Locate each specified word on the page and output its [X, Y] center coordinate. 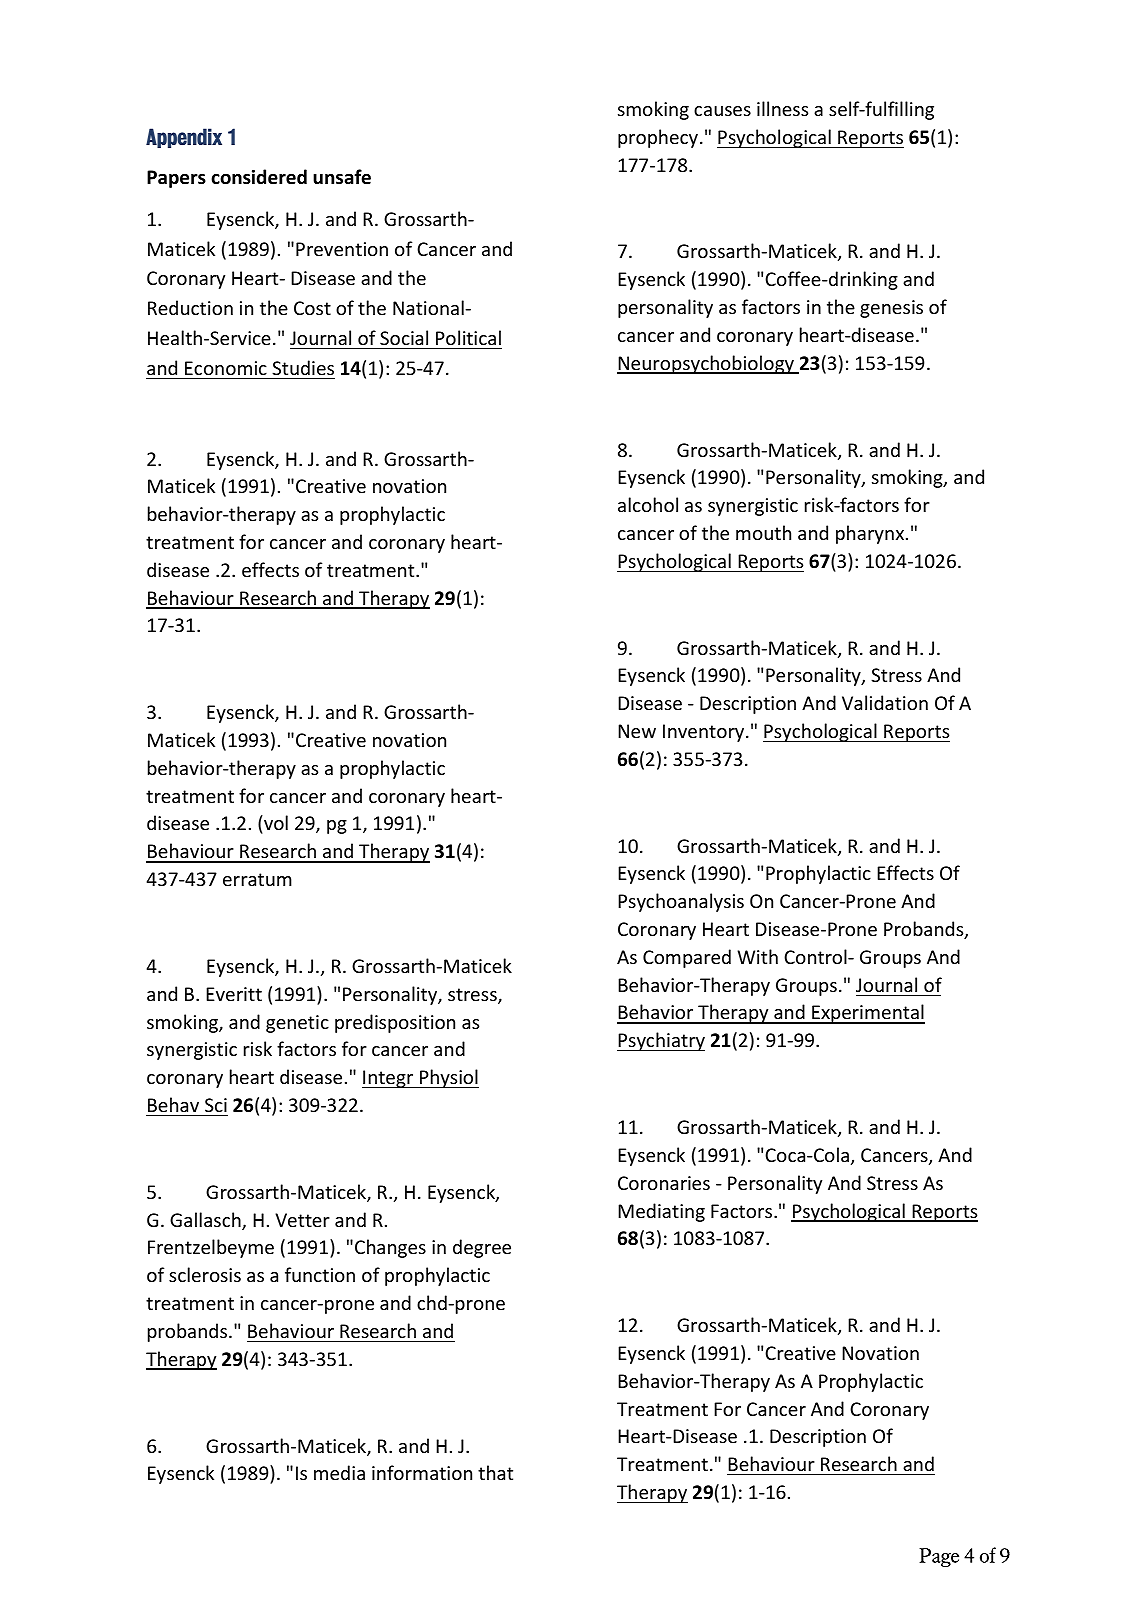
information [422, 1472]
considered [259, 177]
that [495, 1472]
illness [782, 108]
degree [482, 1248]
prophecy [658, 138]
